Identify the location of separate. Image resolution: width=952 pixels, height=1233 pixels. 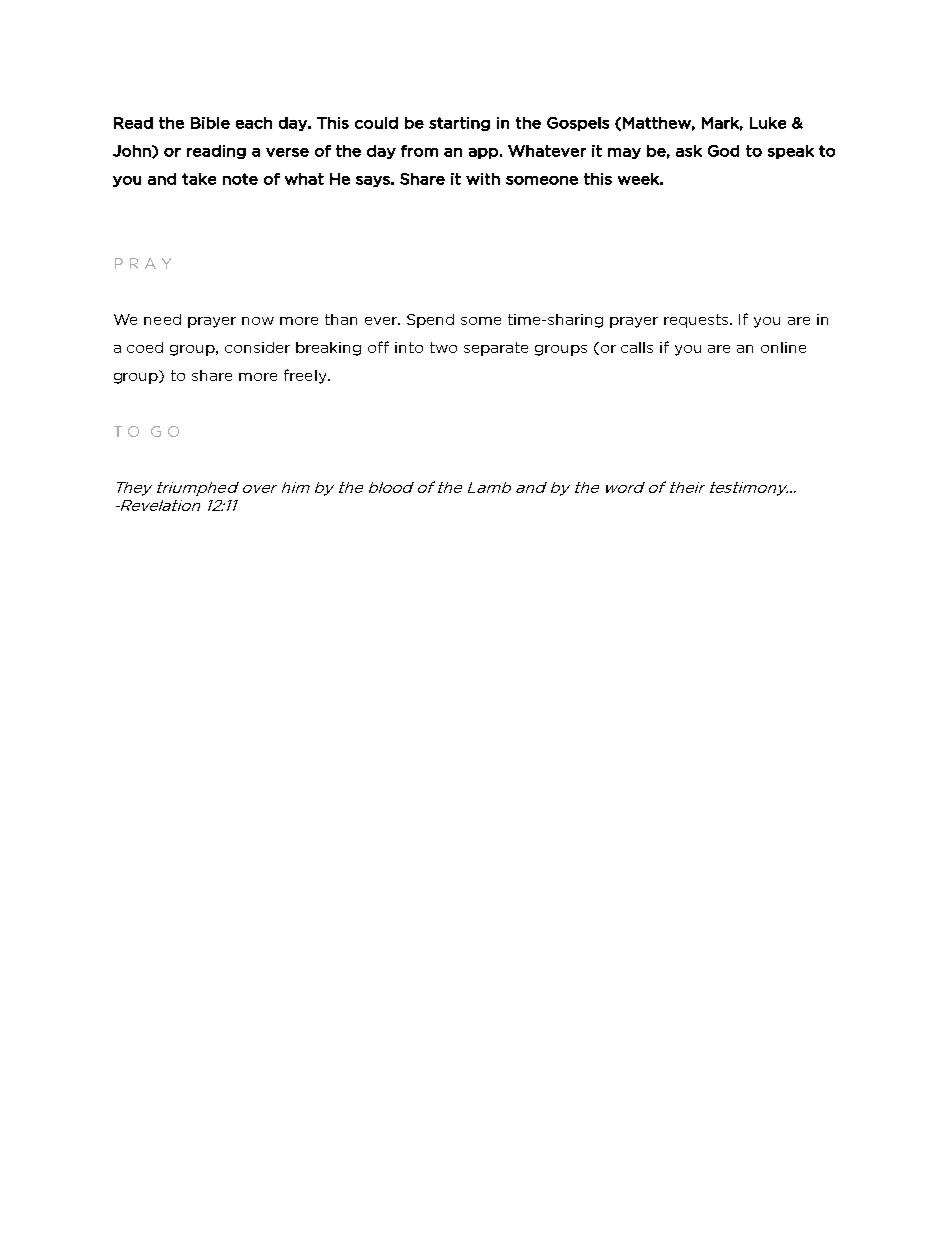
(496, 349).
